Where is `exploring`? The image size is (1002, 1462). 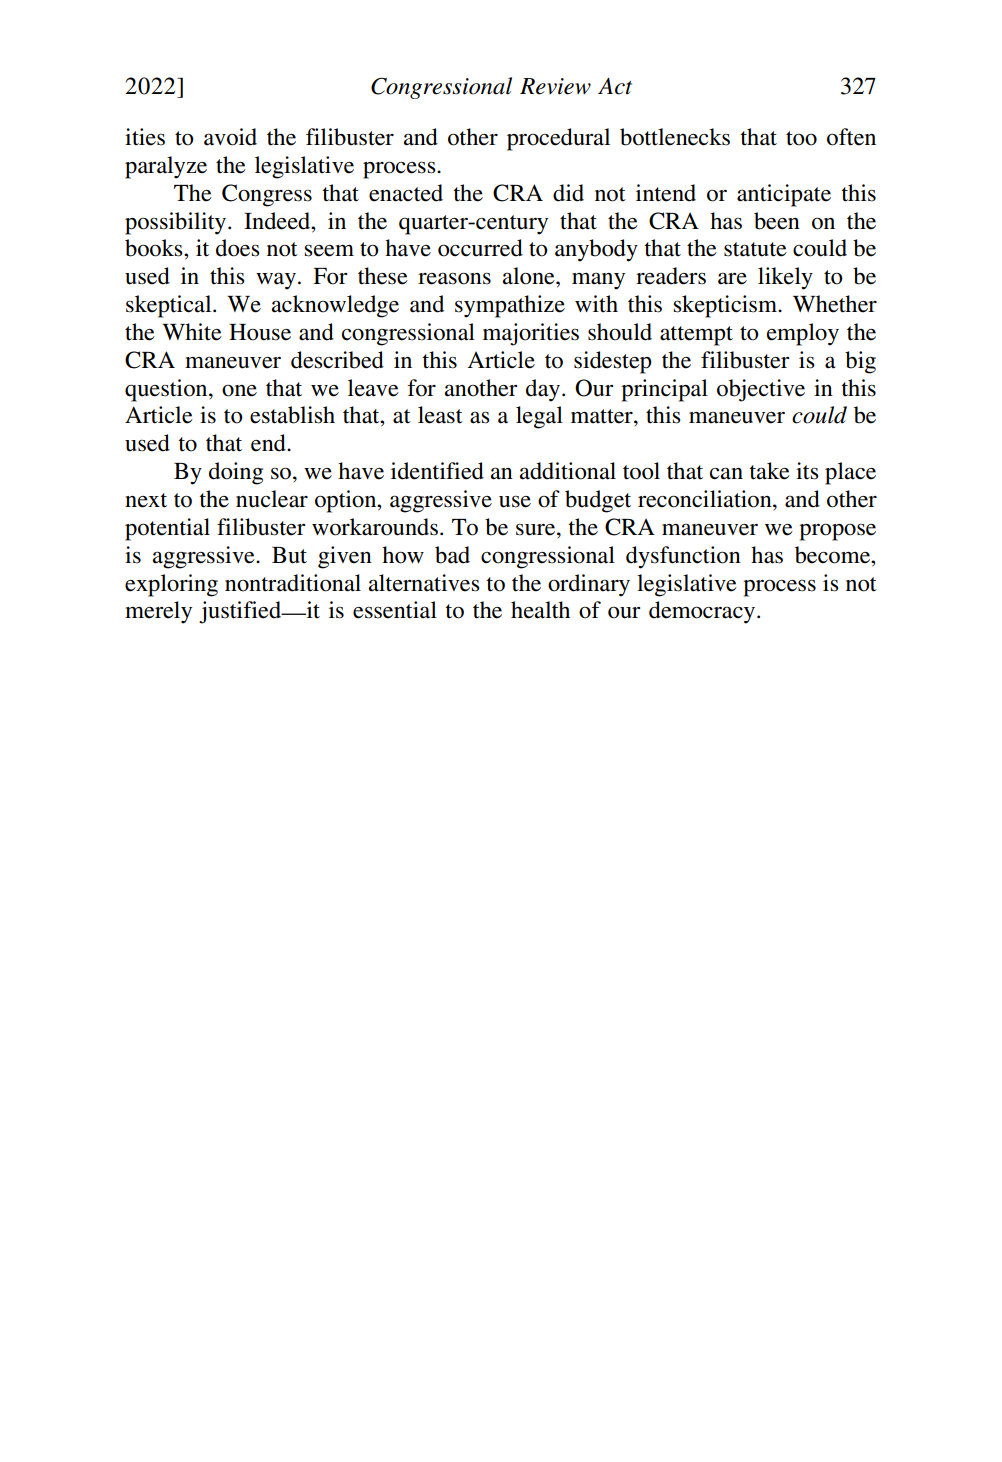
exploring is located at coordinates (171, 585).
